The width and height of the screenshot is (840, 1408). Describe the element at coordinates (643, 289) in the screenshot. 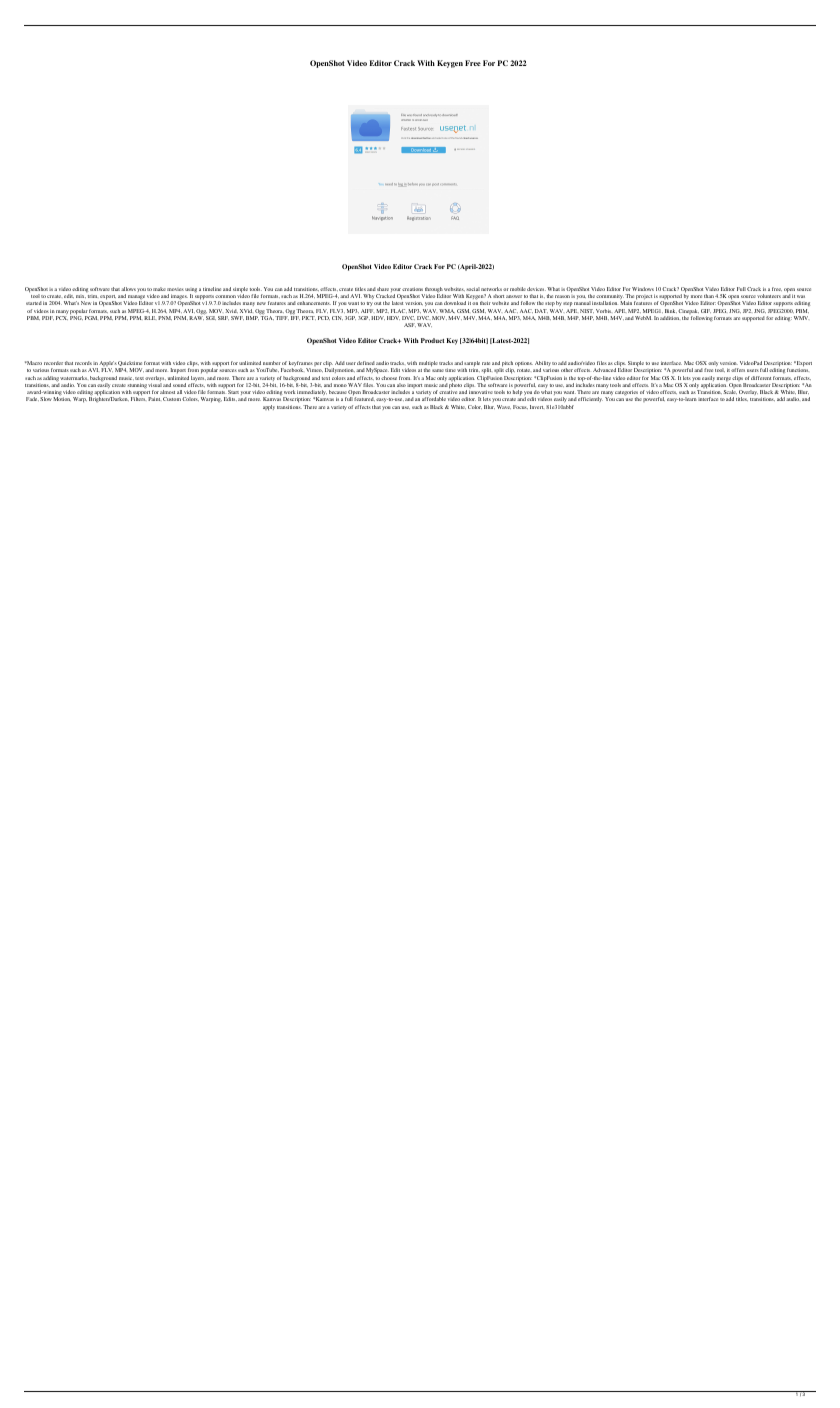

I see `Windows` at that location.
